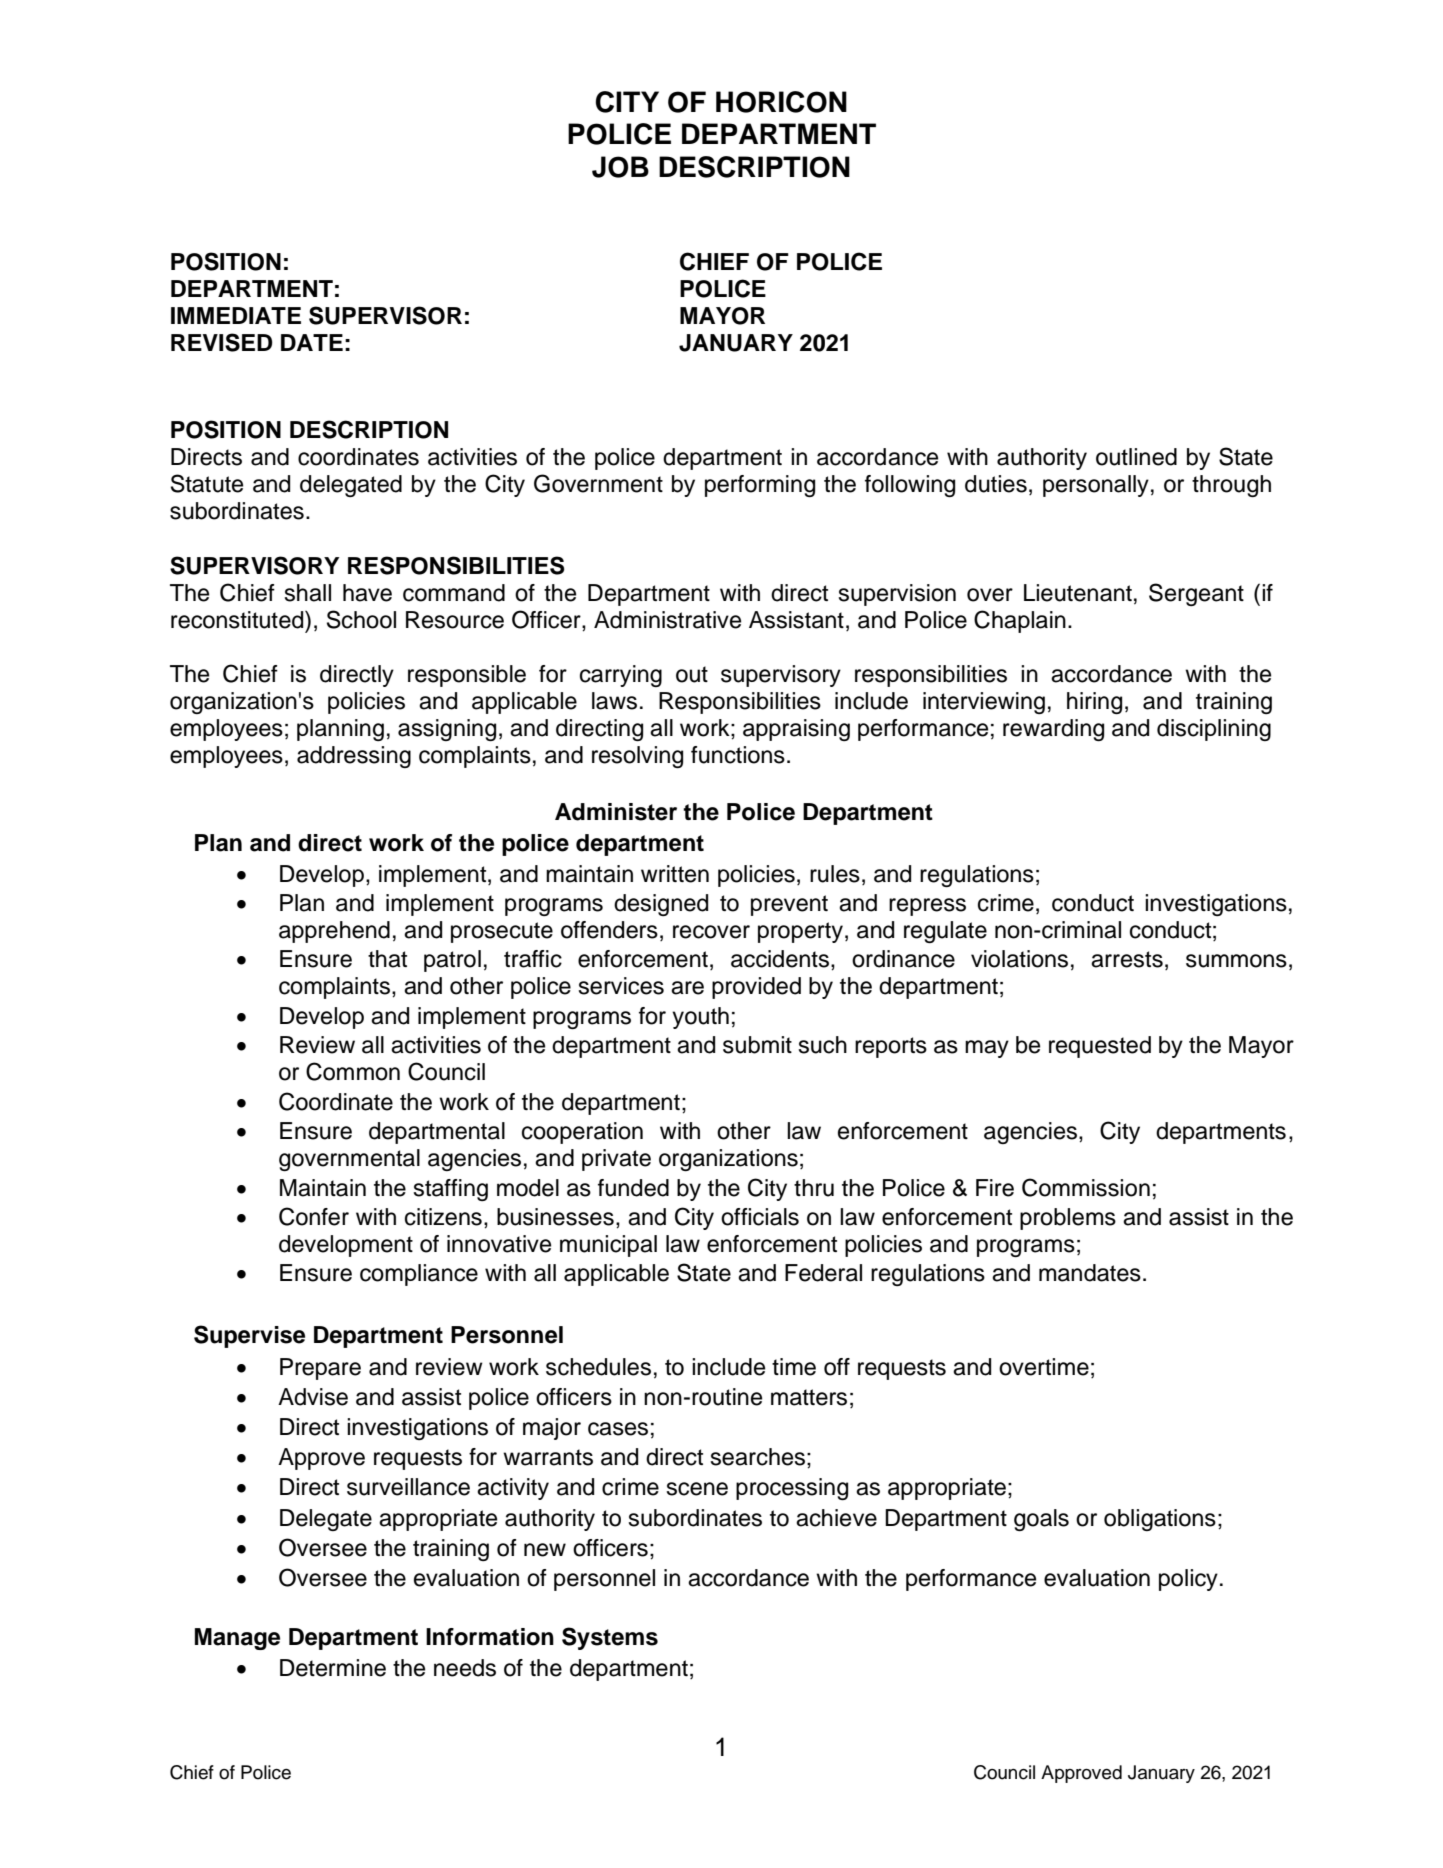  I want to click on IMMEDIATE, so click(236, 315).
